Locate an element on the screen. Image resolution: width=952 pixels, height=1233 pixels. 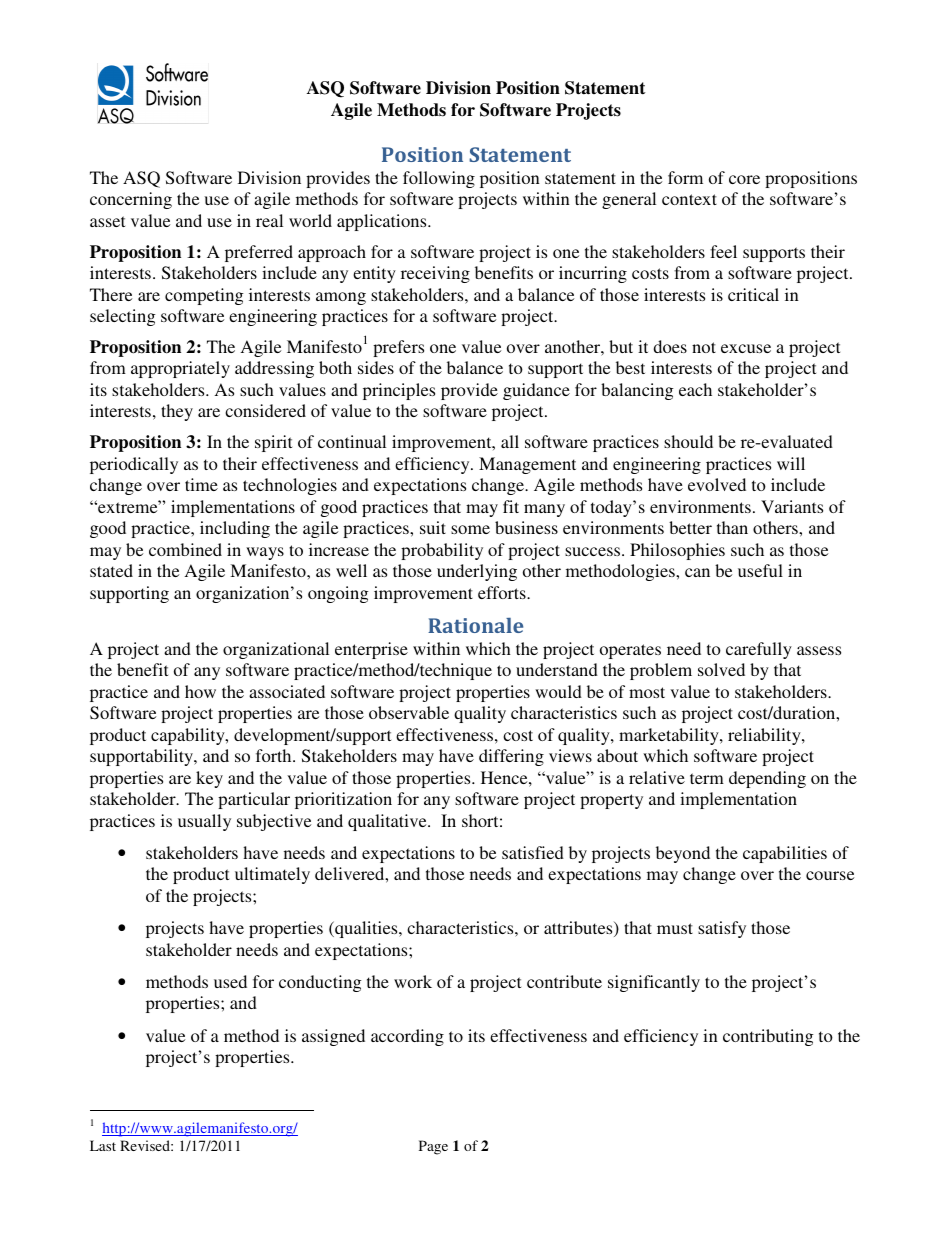
following is located at coordinates (439, 179).
